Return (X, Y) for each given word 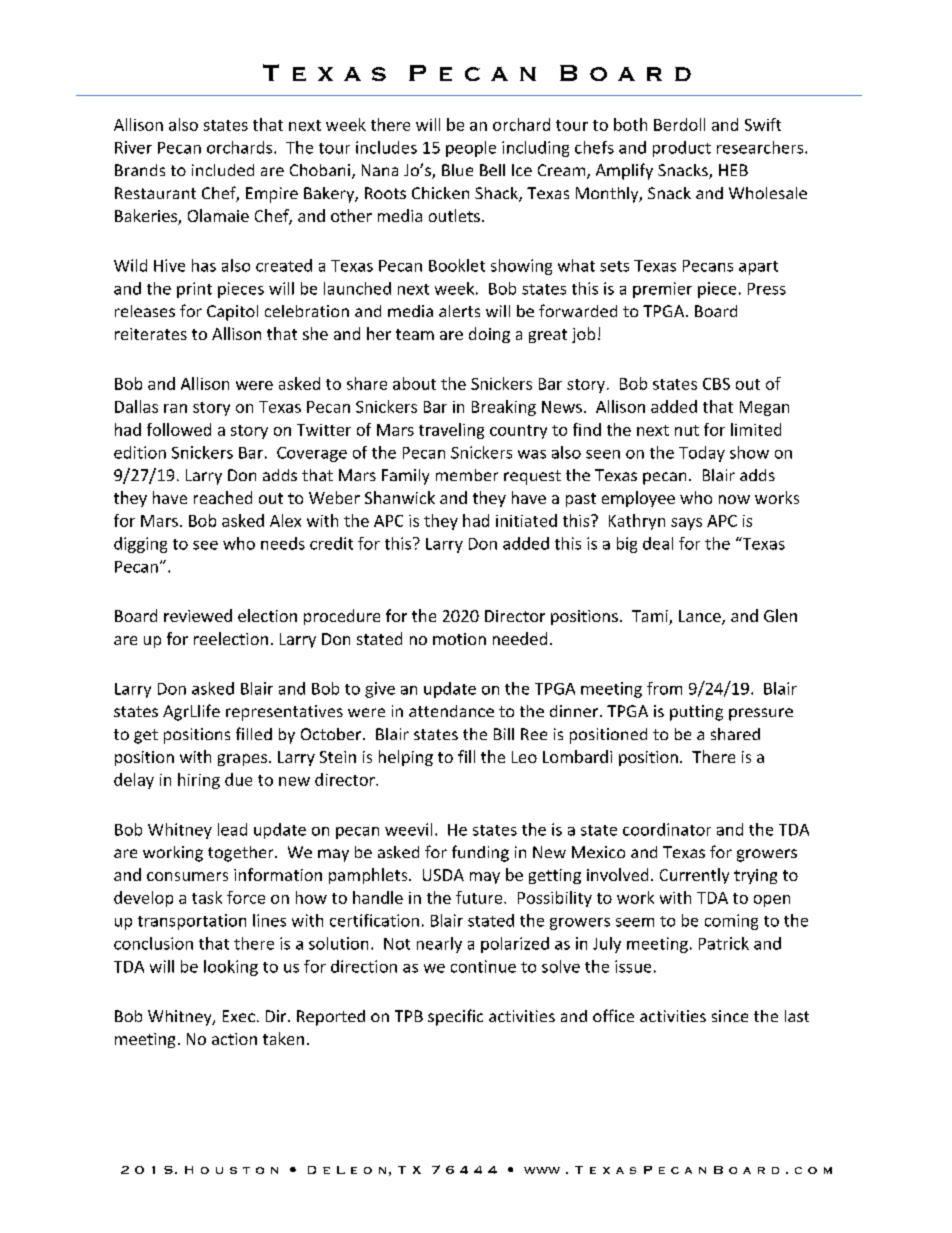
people (471, 149)
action (234, 1039)
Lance (701, 617)
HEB (733, 170)
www (542, 1170)
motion (459, 639)
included (223, 170)
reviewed (198, 615)
